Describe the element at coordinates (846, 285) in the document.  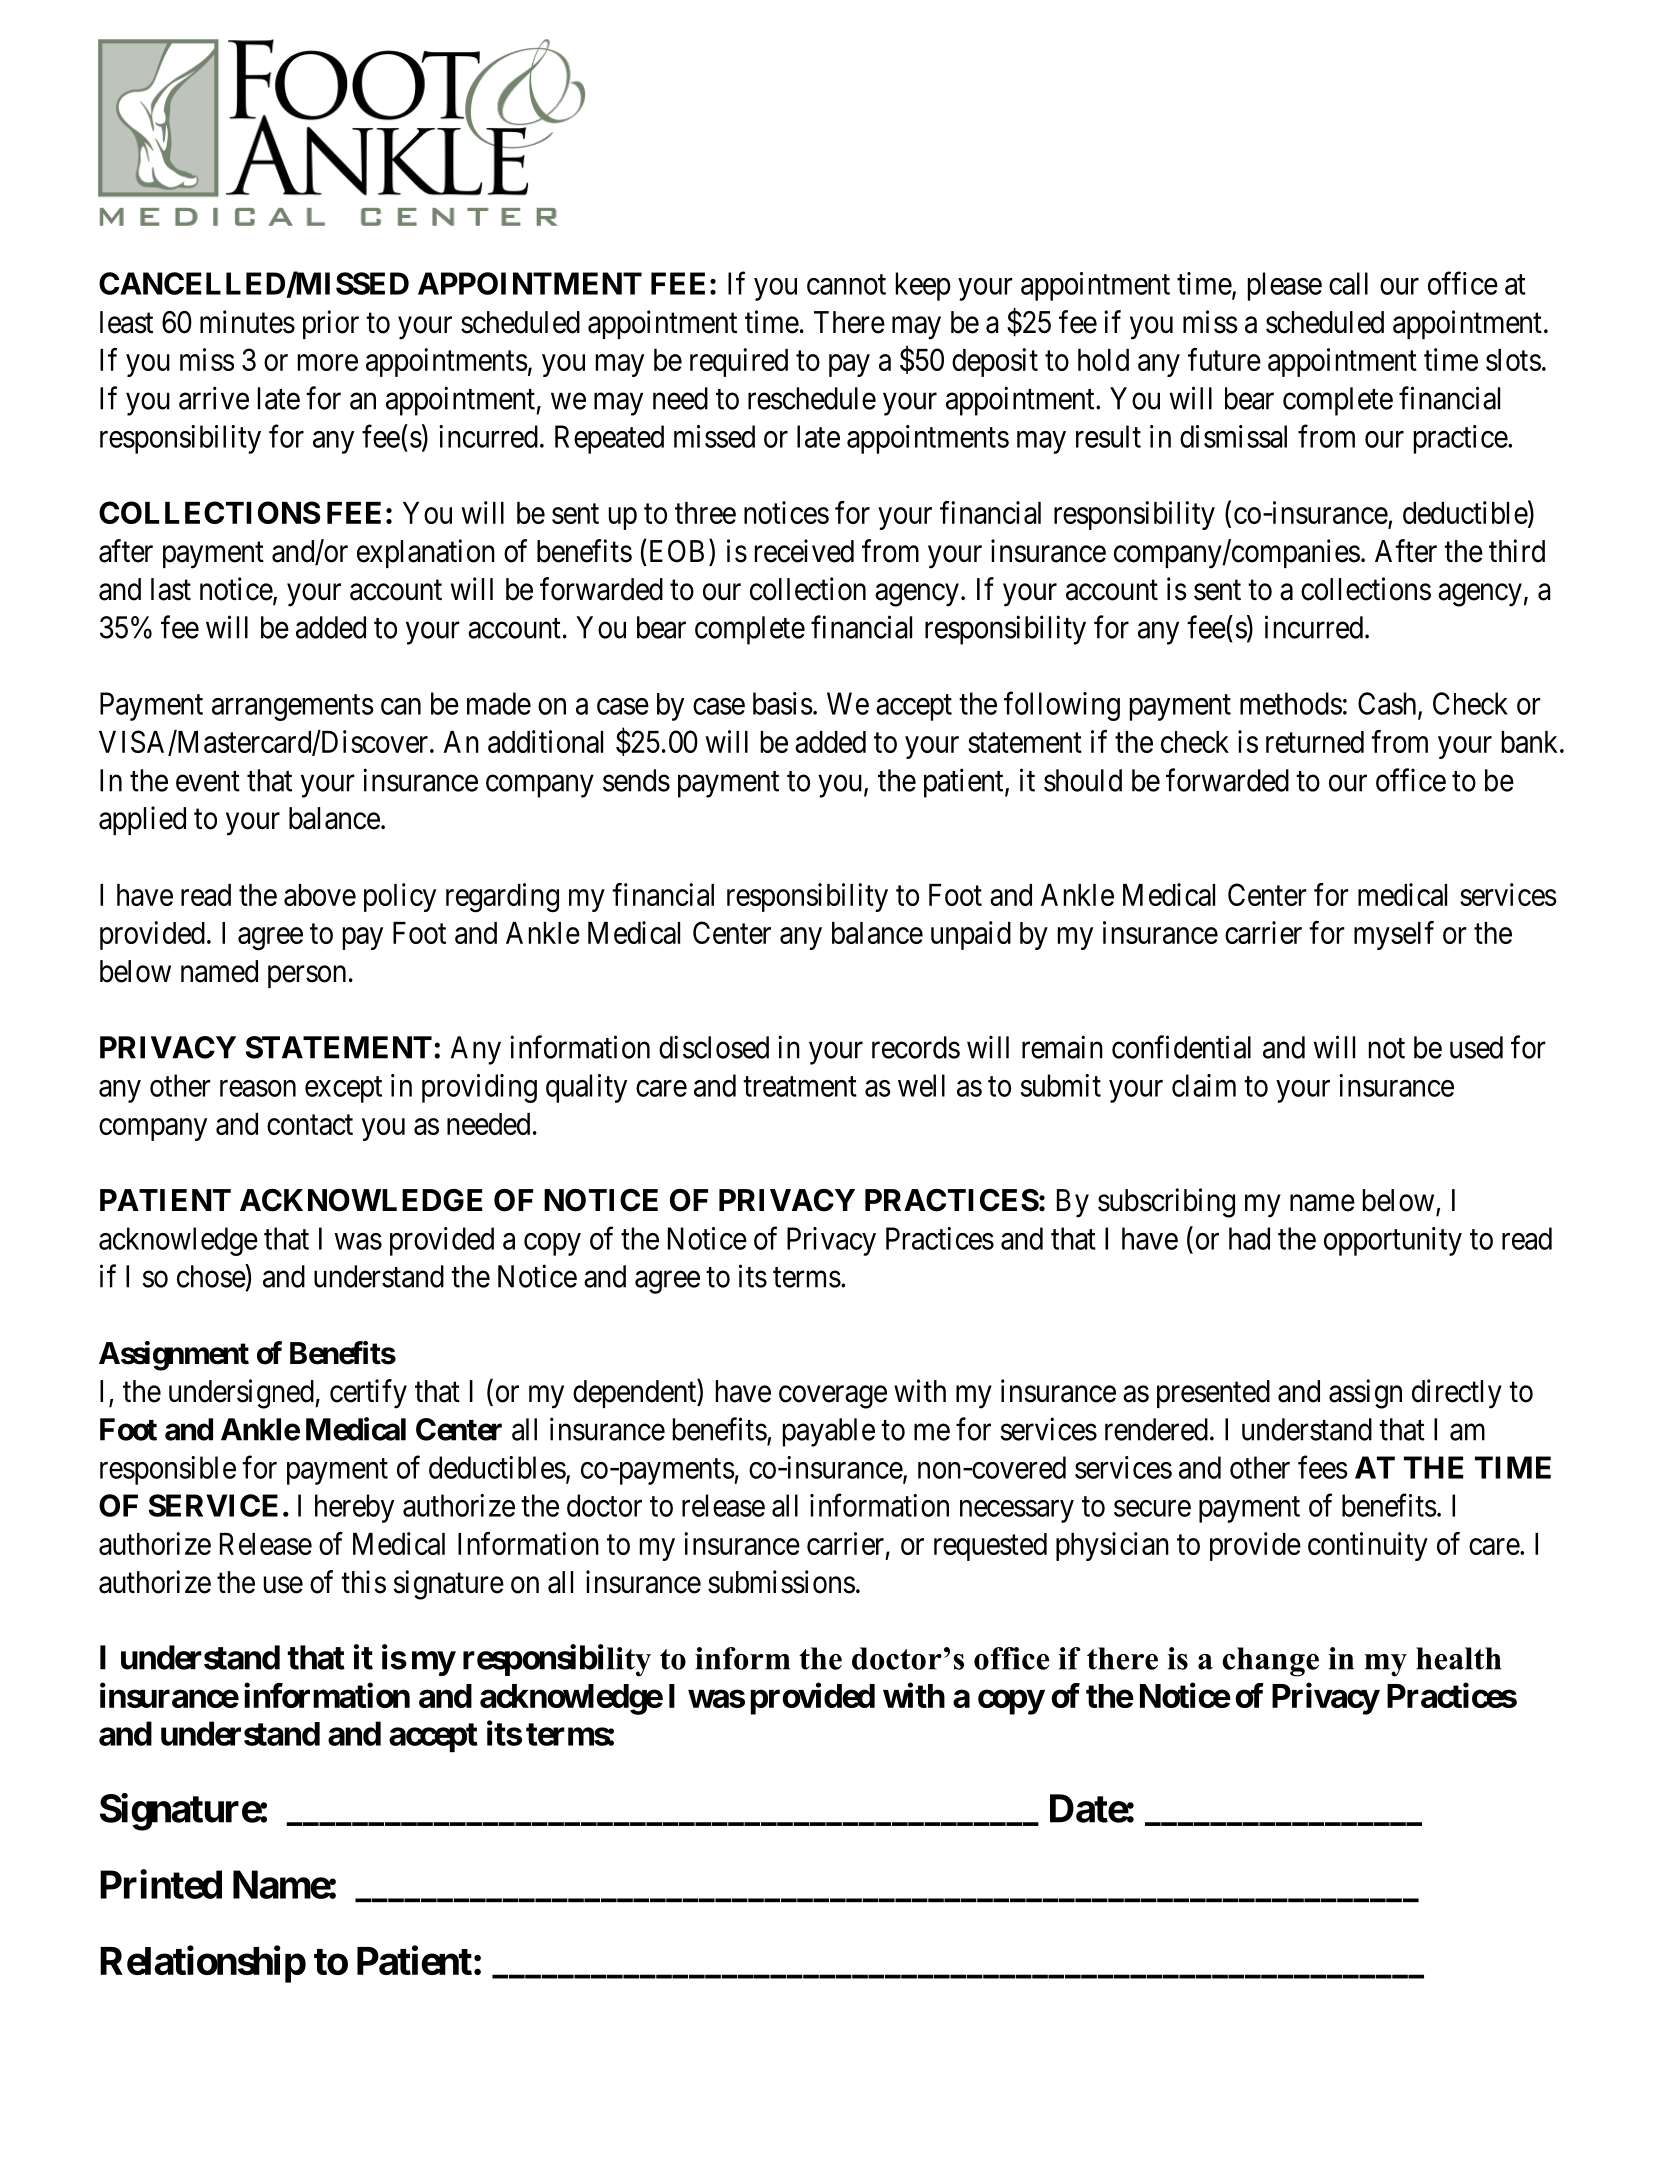
I see `cannot` at that location.
